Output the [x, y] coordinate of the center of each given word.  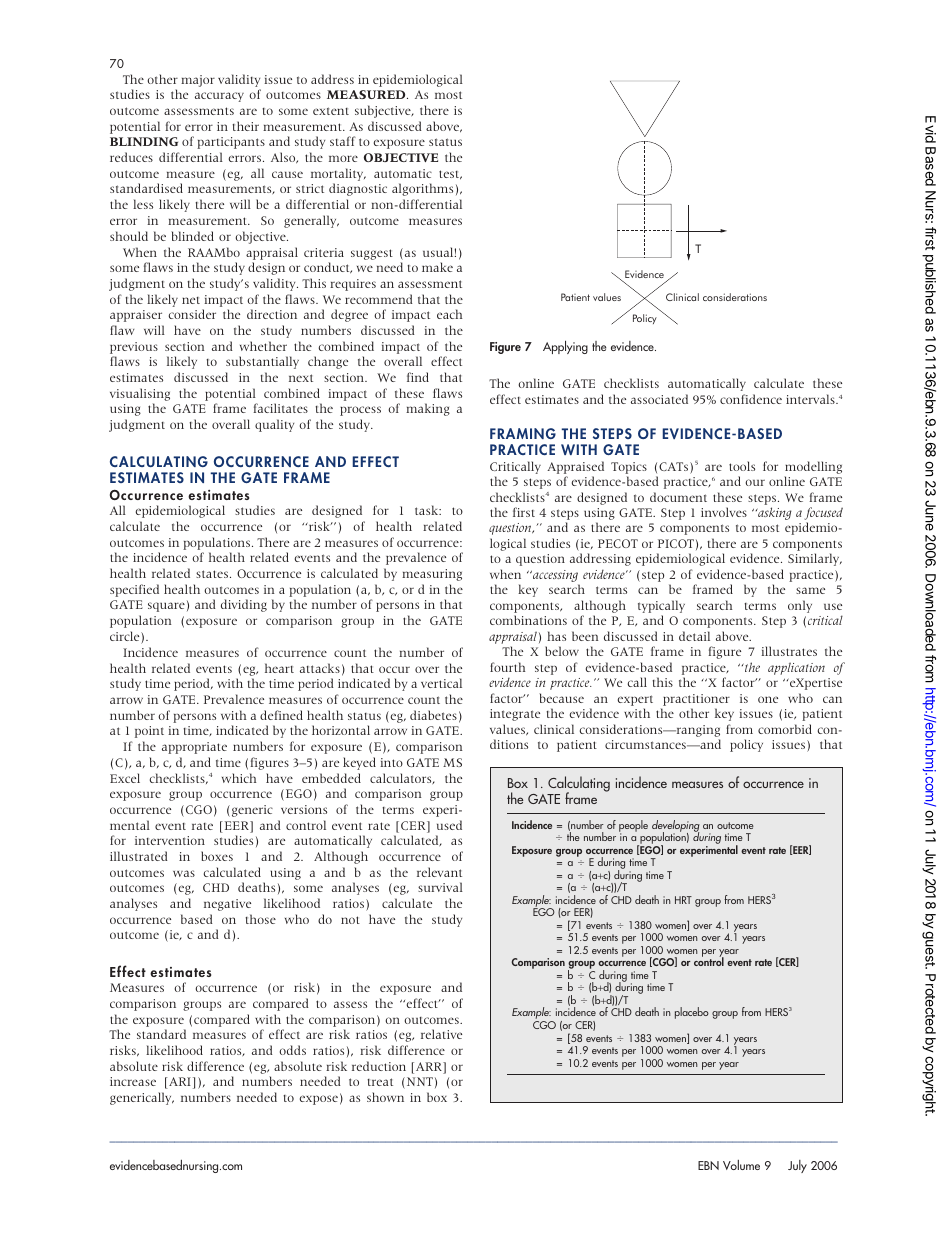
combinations [528, 620]
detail [694, 636]
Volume [741, 1165]
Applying [565, 347]
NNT [418, 1083]
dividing [244, 605]
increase [133, 1081]
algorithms [422, 189]
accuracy [219, 97]
